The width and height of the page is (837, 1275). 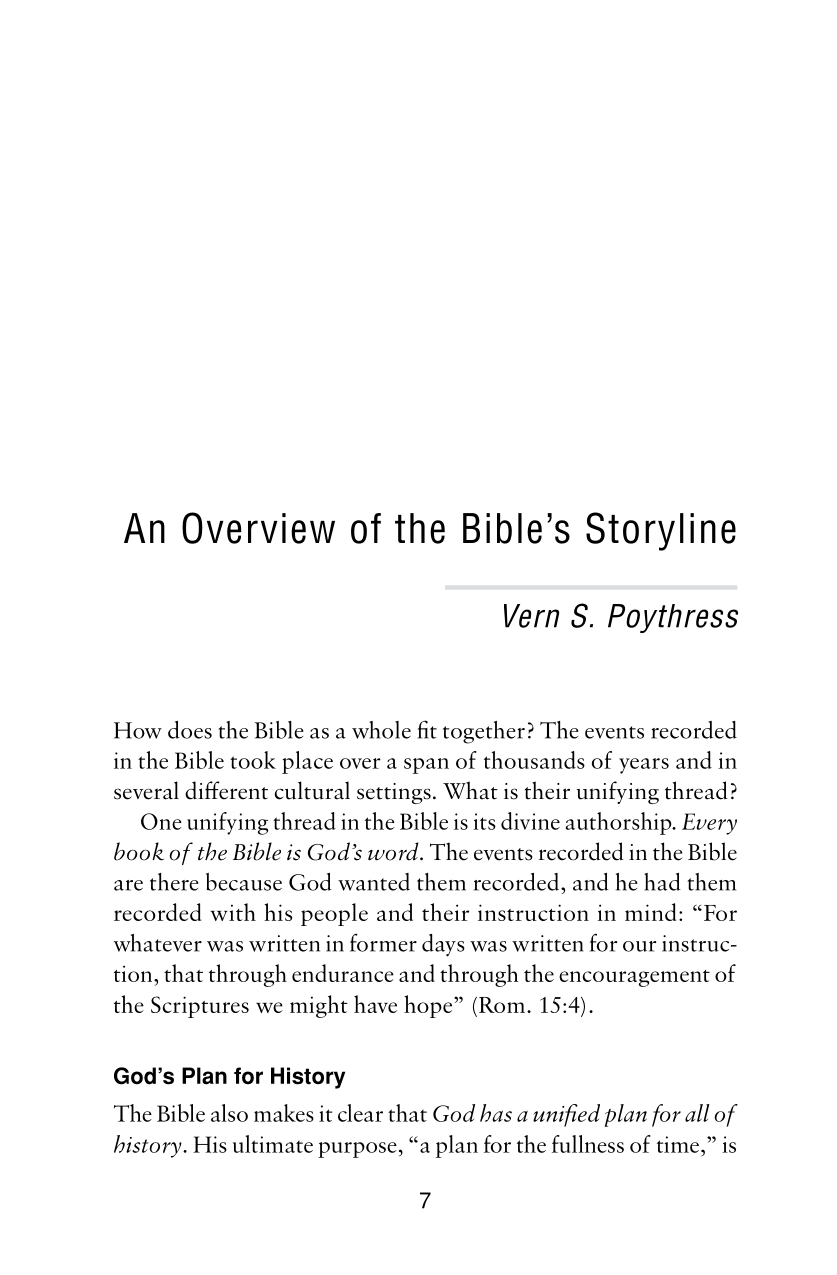 What do you see at coordinates (394, 851) in the page?
I see `word` at bounding box center [394, 851].
